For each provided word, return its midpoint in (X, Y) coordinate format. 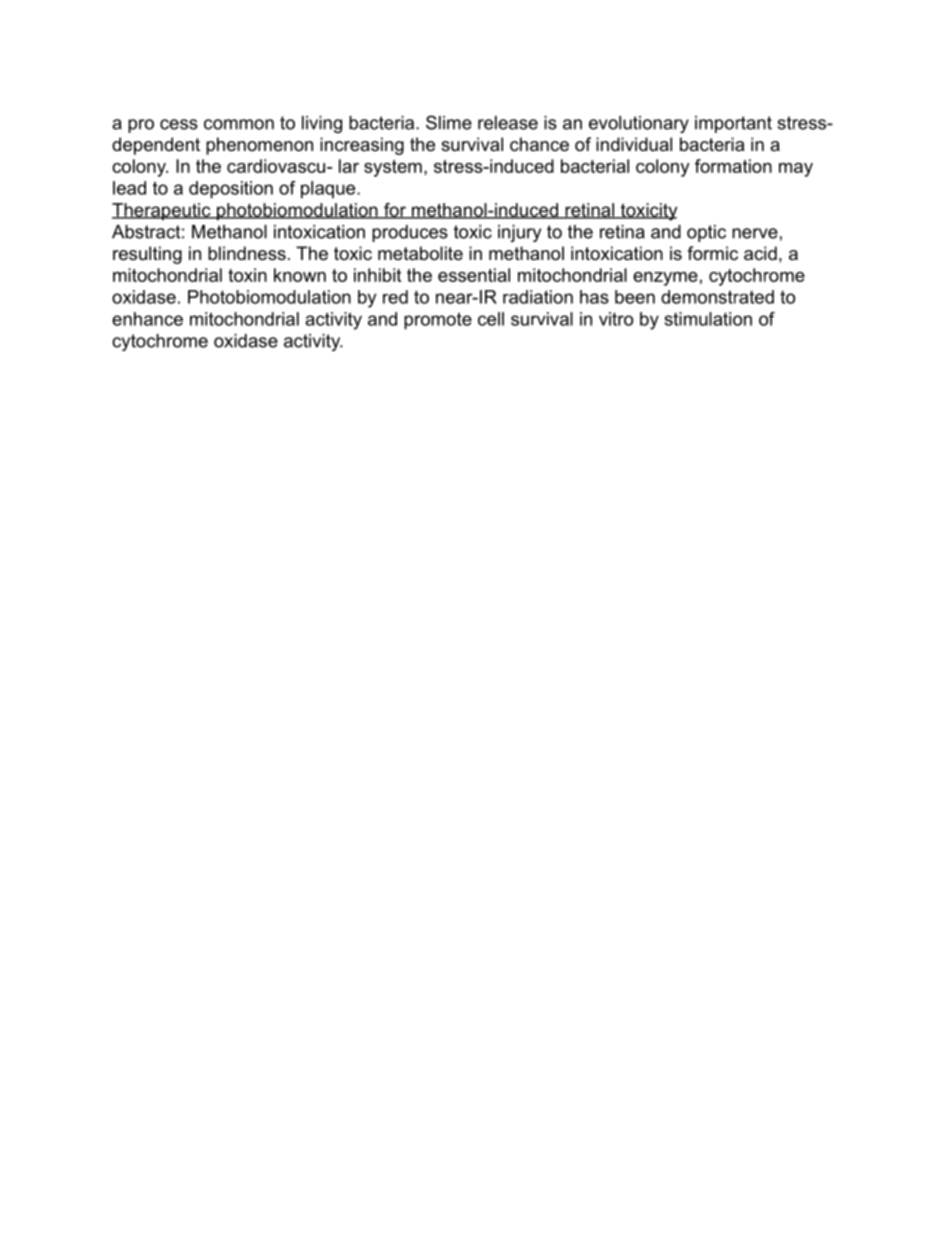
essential (474, 275)
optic (706, 233)
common (239, 124)
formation (733, 166)
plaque (329, 190)
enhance (147, 319)
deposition (231, 190)
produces (410, 233)
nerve (755, 233)
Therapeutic (162, 212)
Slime (449, 122)
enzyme (665, 279)
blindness (247, 253)
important (733, 124)
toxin (247, 275)
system (393, 168)
